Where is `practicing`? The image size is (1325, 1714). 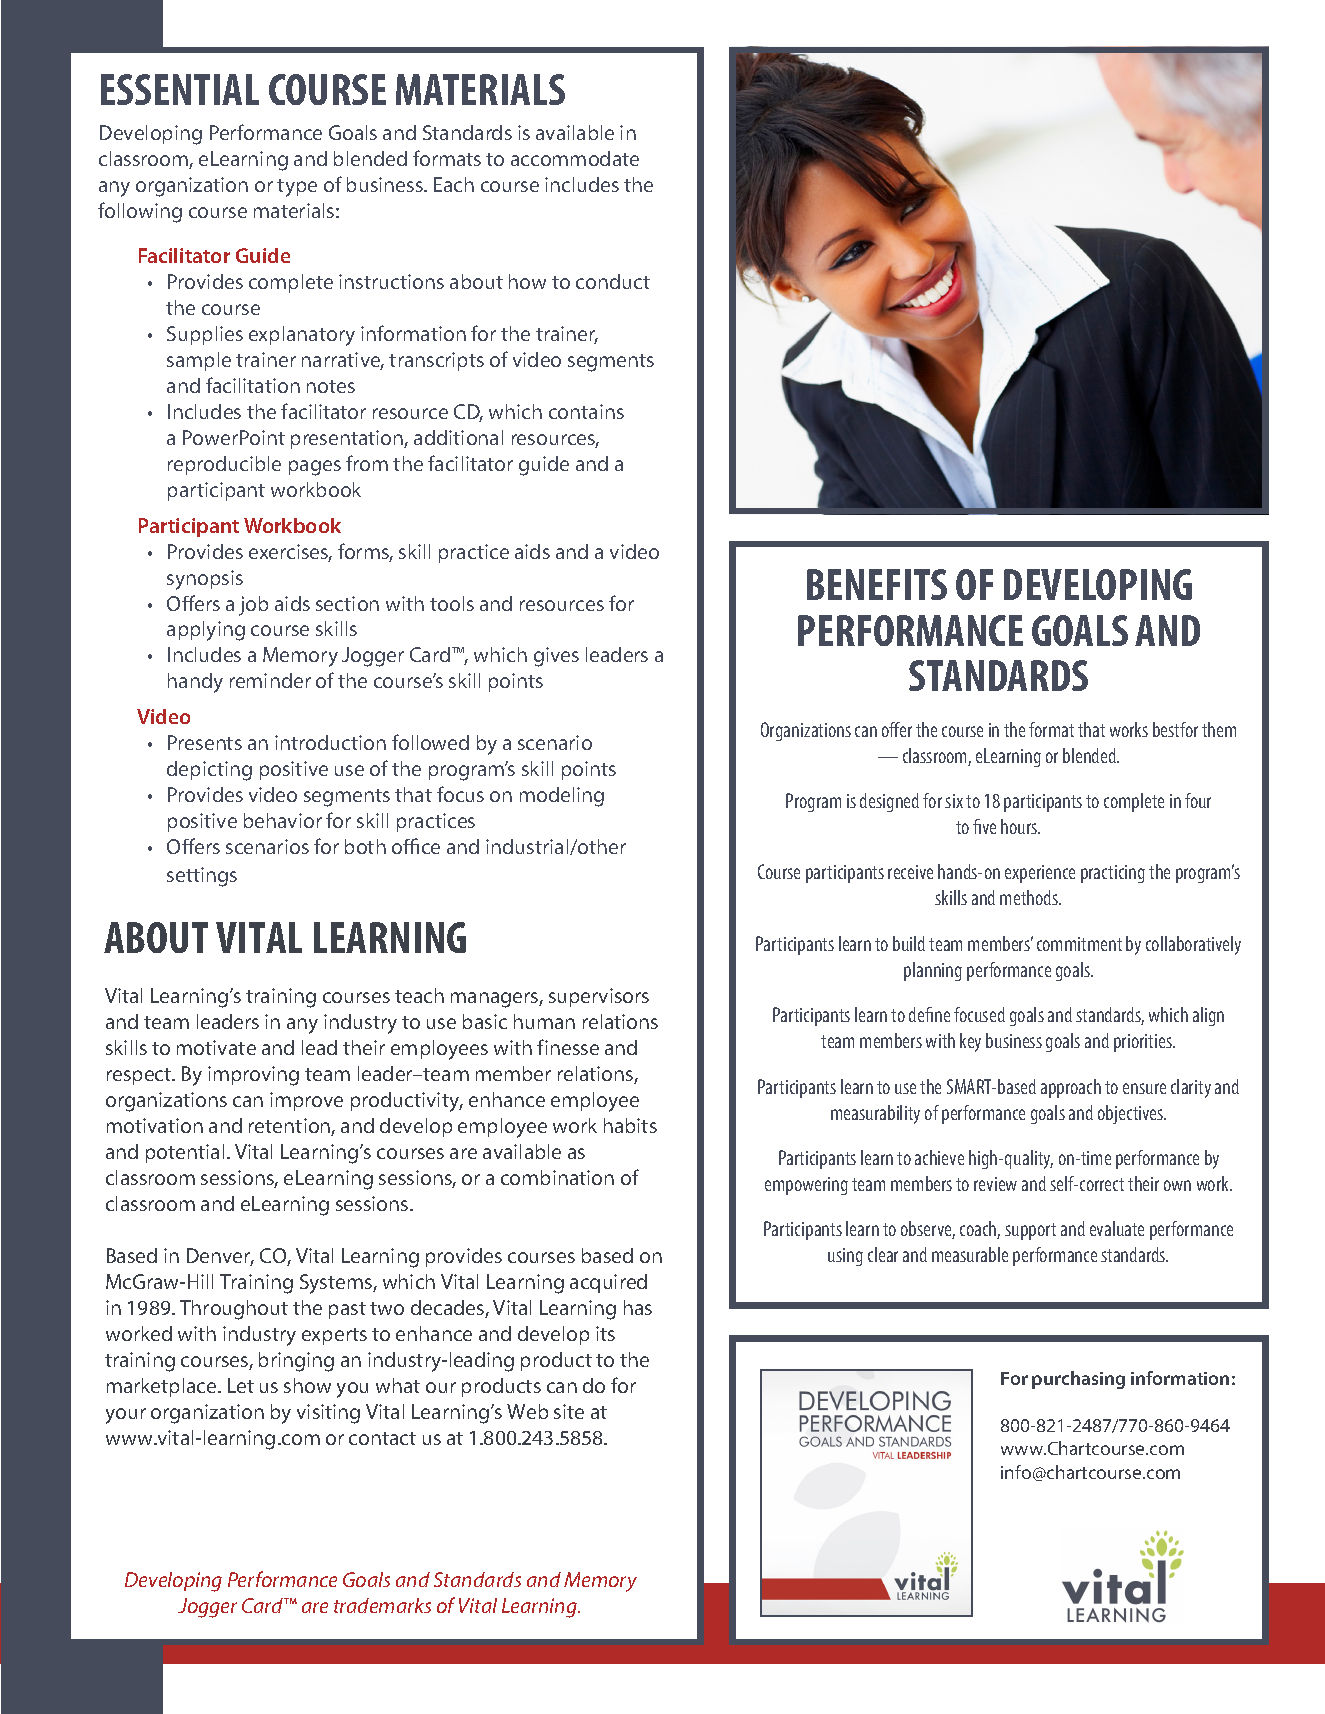 practicing is located at coordinates (1113, 874).
